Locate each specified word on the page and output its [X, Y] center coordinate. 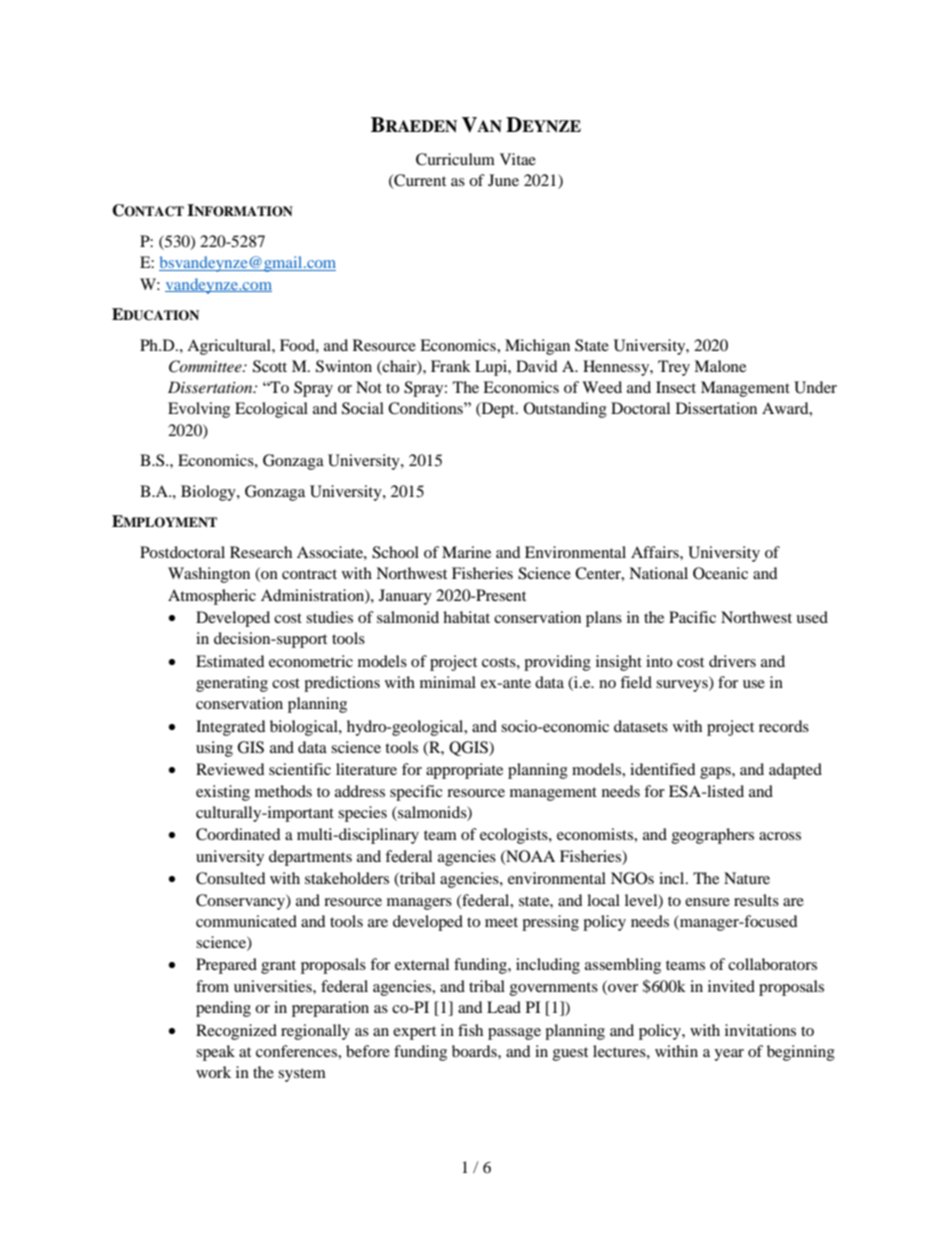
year [729, 1055]
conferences [297, 1051]
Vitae [518, 159]
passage [514, 1034]
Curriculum [455, 159]
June [503, 180]
